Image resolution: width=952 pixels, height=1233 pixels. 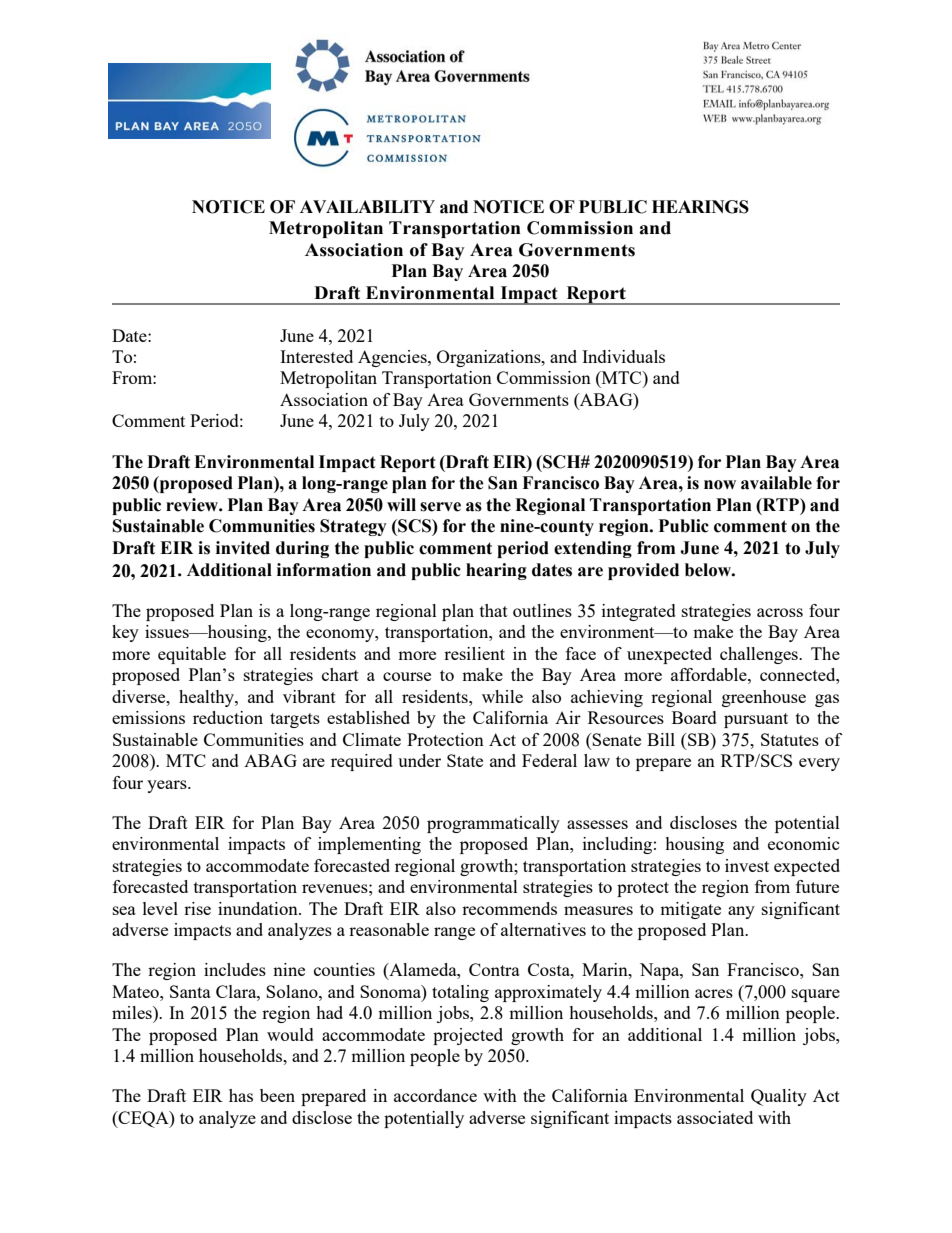 What do you see at coordinates (241, 1095) in the screenshot?
I see `has` at bounding box center [241, 1095].
